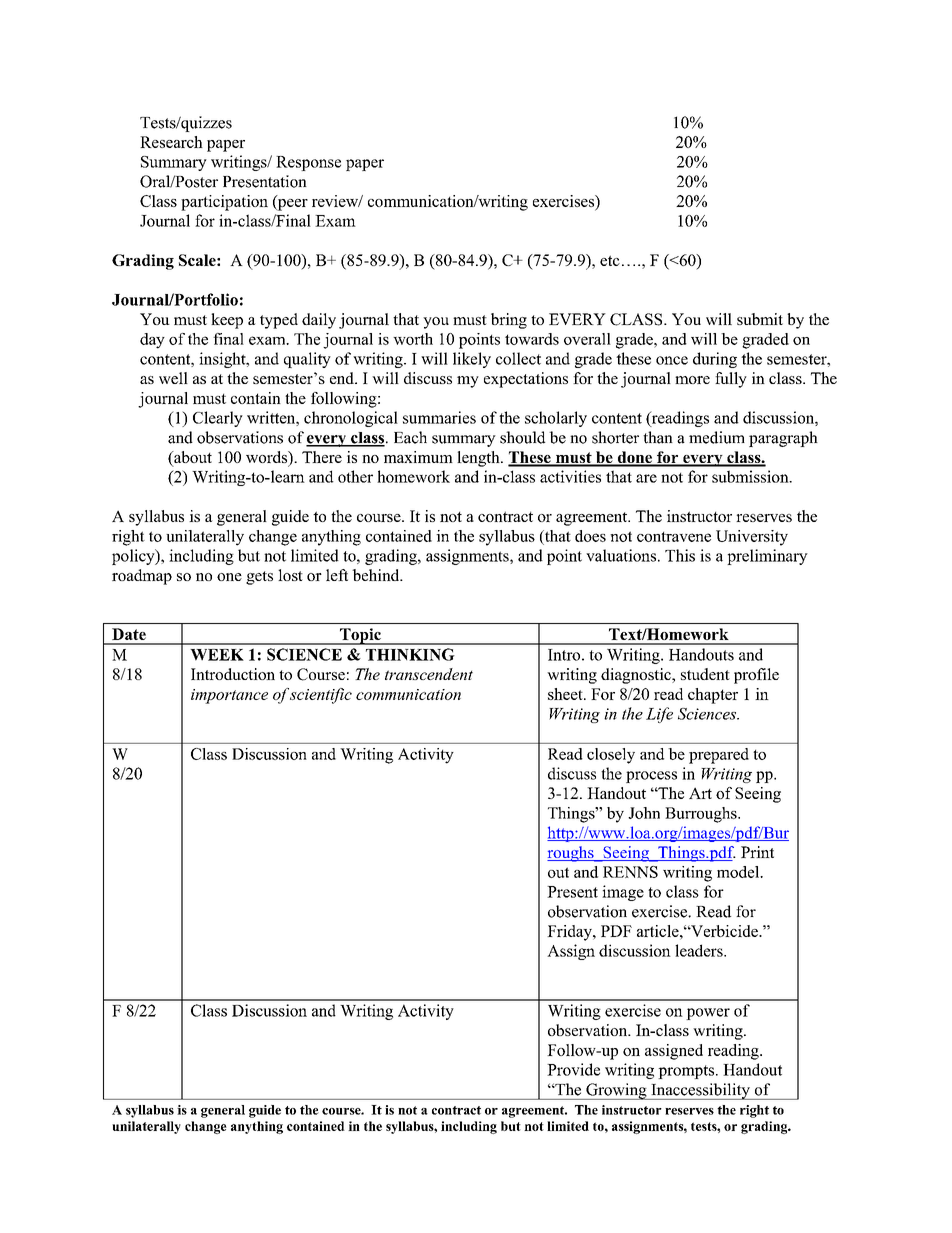 Image resolution: width=952 pixels, height=1233 pixels. Describe the element at coordinates (308, 163) in the page. I see `Response` at that location.
